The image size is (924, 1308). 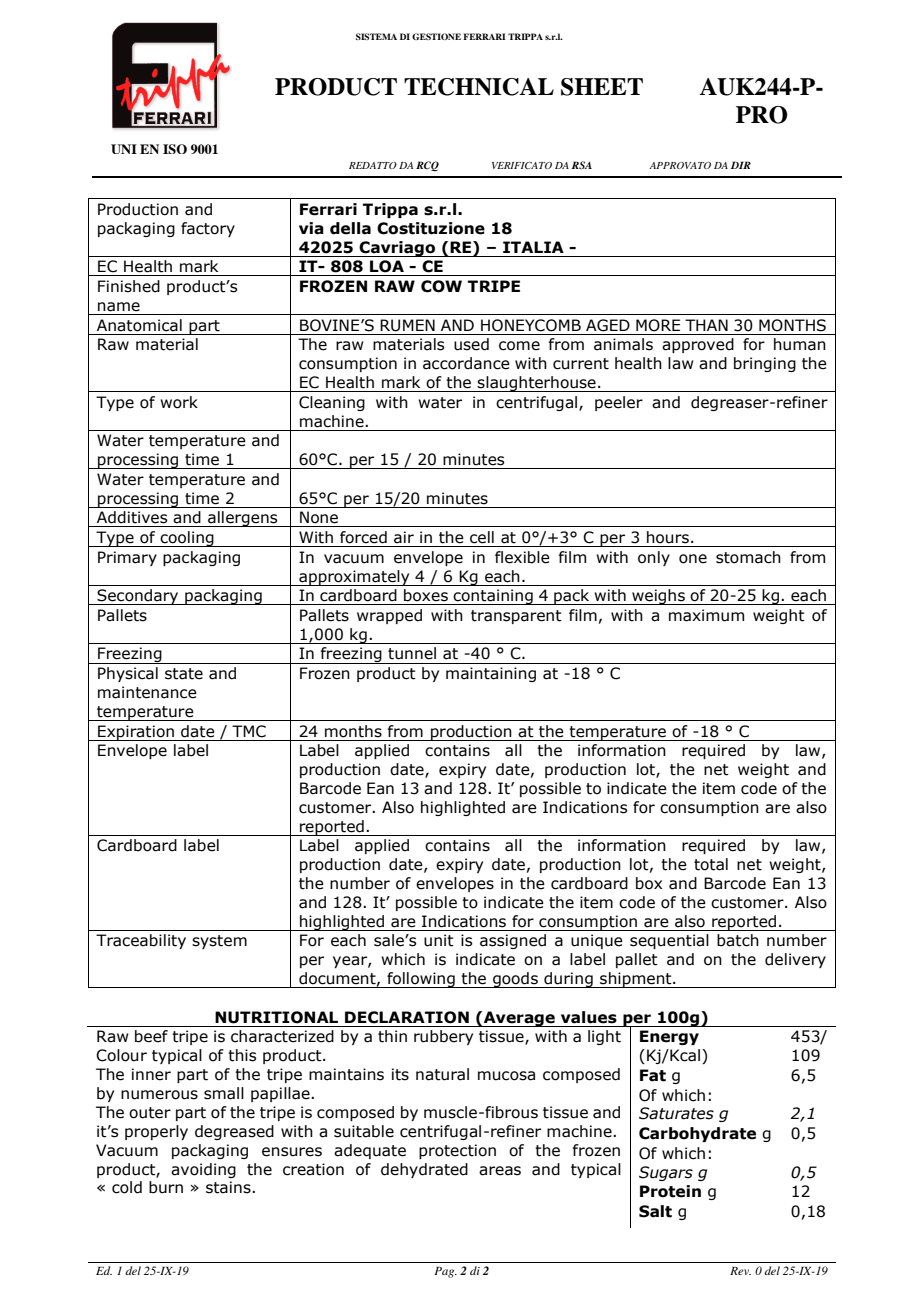 I want to click on cell, so click(x=482, y=537).
